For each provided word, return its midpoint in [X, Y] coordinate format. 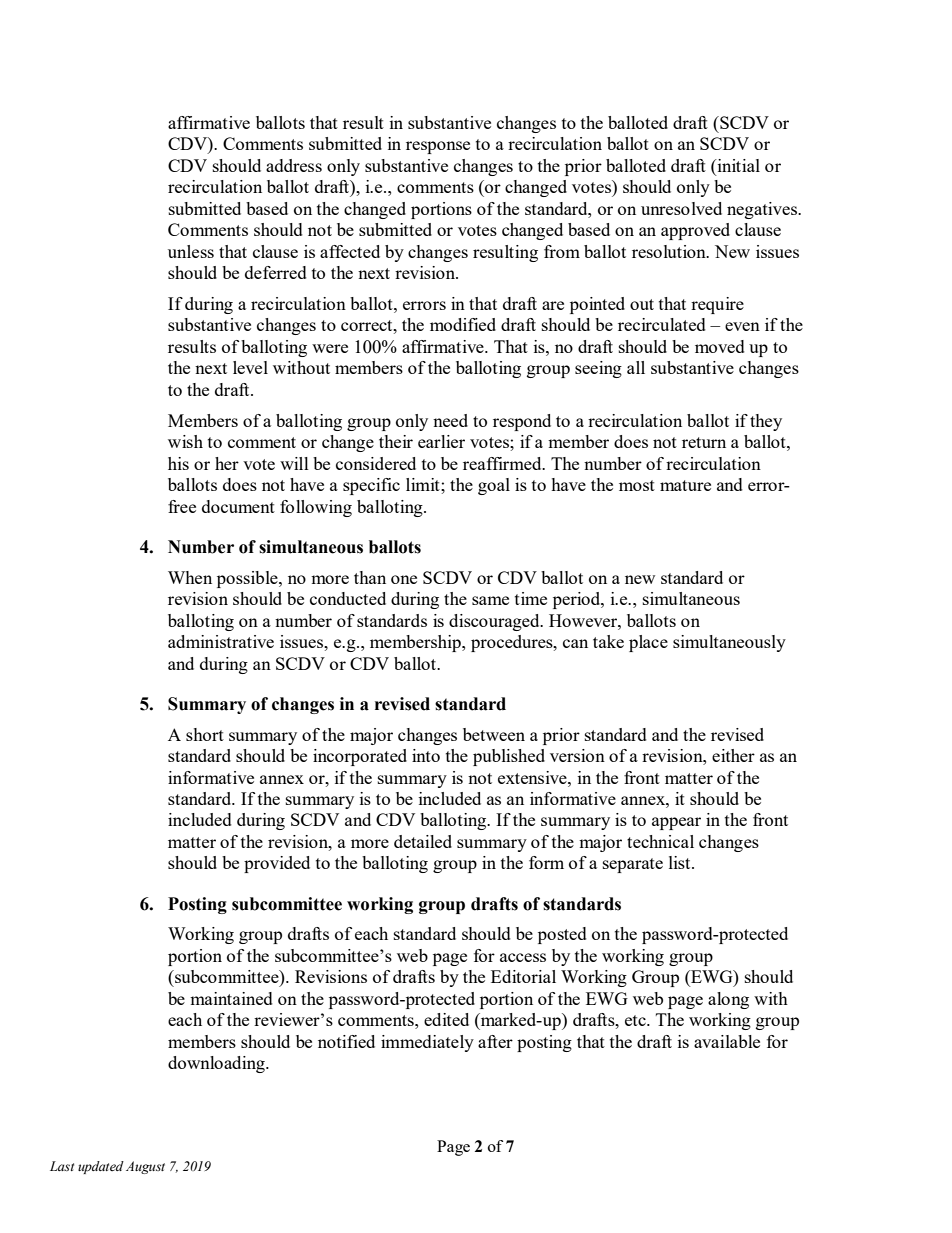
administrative [221, 641]
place [648, 643]
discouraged [495, 622]
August [145, 1167]
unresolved [681, 208]
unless [191, 251]
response [438, 147]
